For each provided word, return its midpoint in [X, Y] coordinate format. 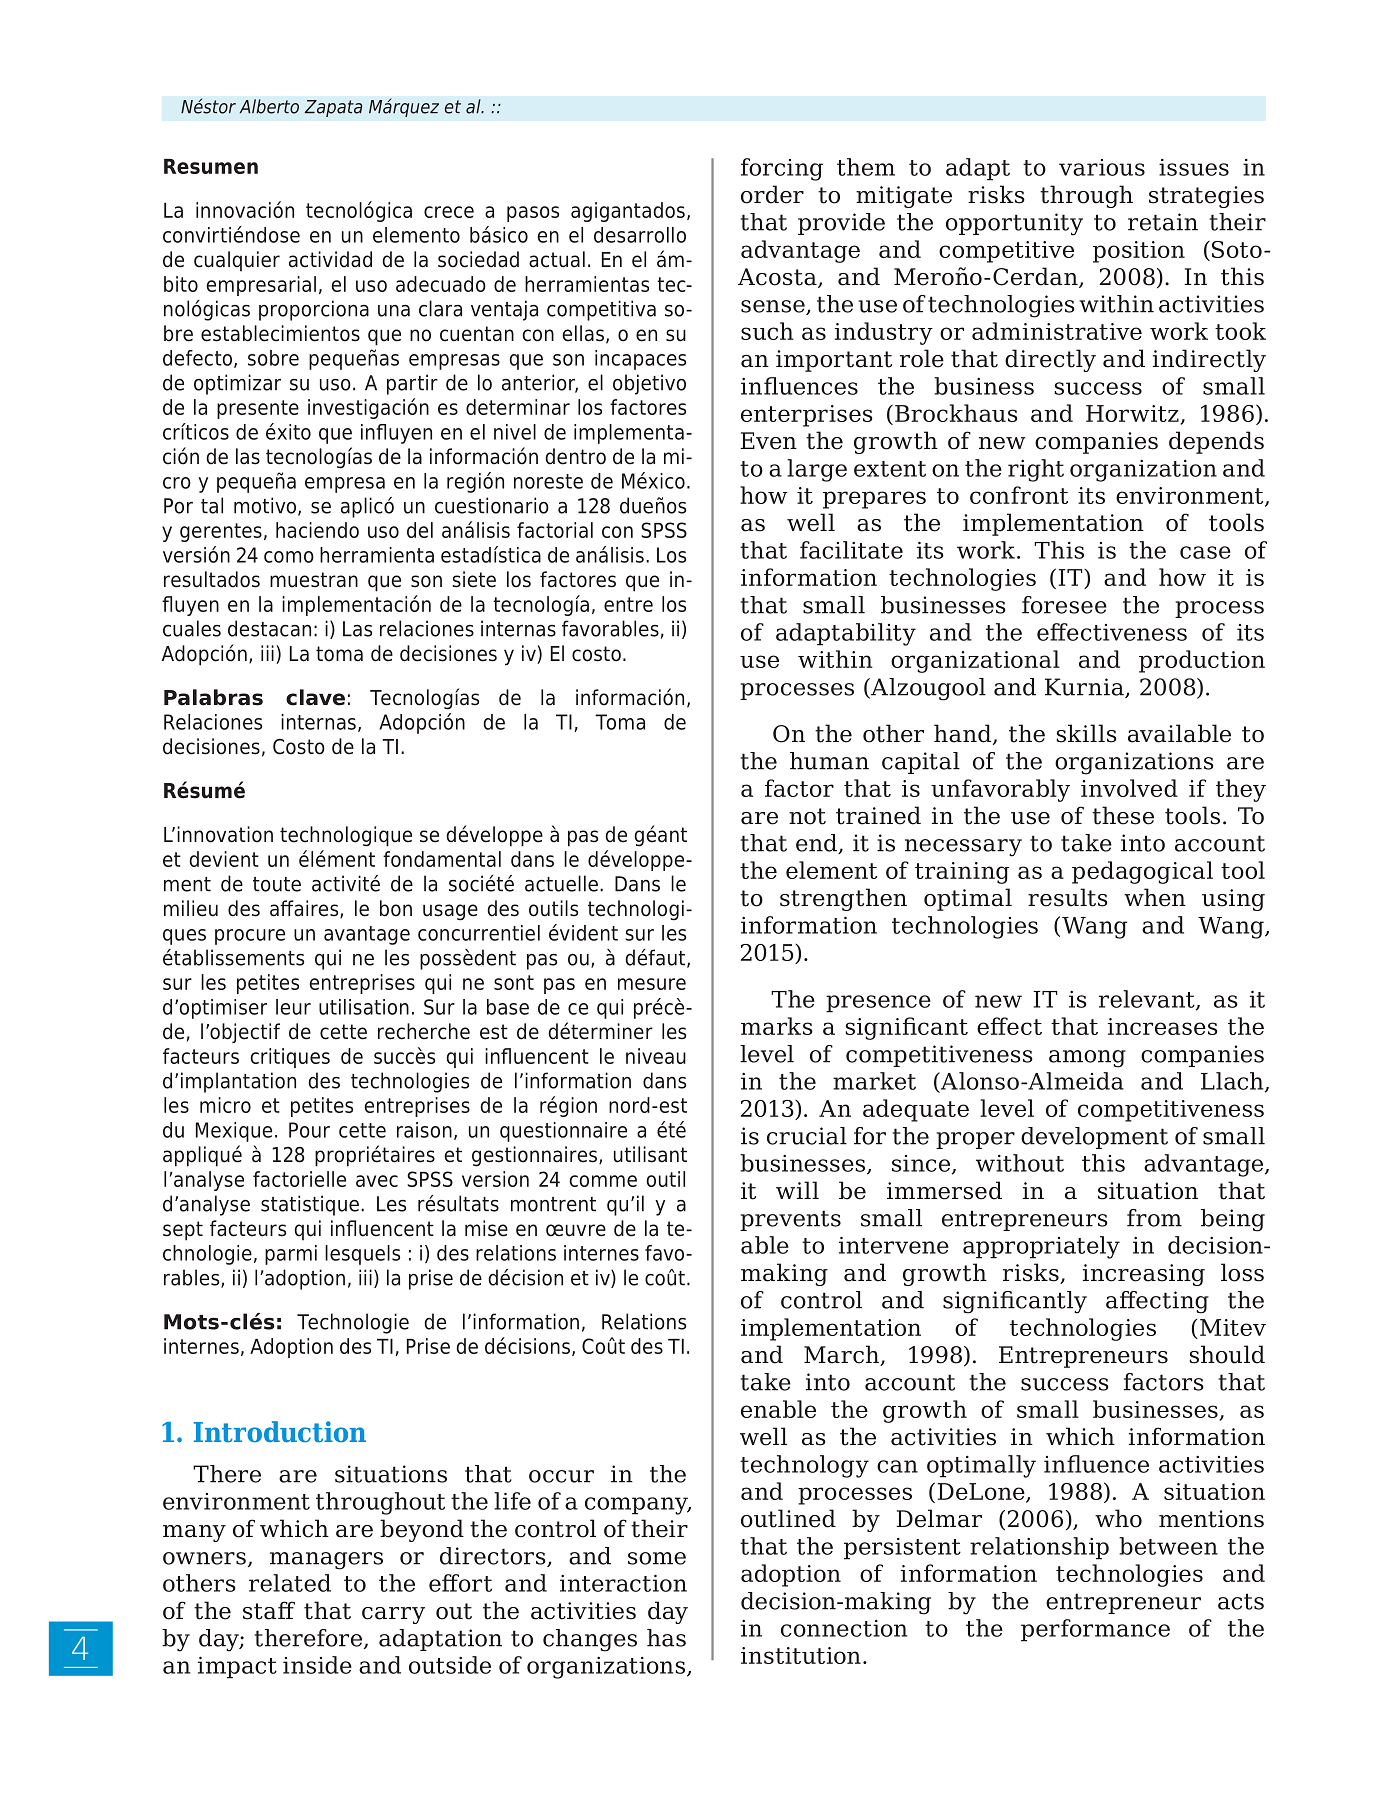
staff [269, 1610]
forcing [782, 169]
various [1102, 167]
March [842, 1355]
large [817, 470]
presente [258, 409]
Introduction [280, 1432]
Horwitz [1133, 414]
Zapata [333, 108]
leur [293, 1007]
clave [315, 697]
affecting [1157, 1302]
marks [777, 1026]
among [1087, 1059]
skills [1086, 733]
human [829, 761]
